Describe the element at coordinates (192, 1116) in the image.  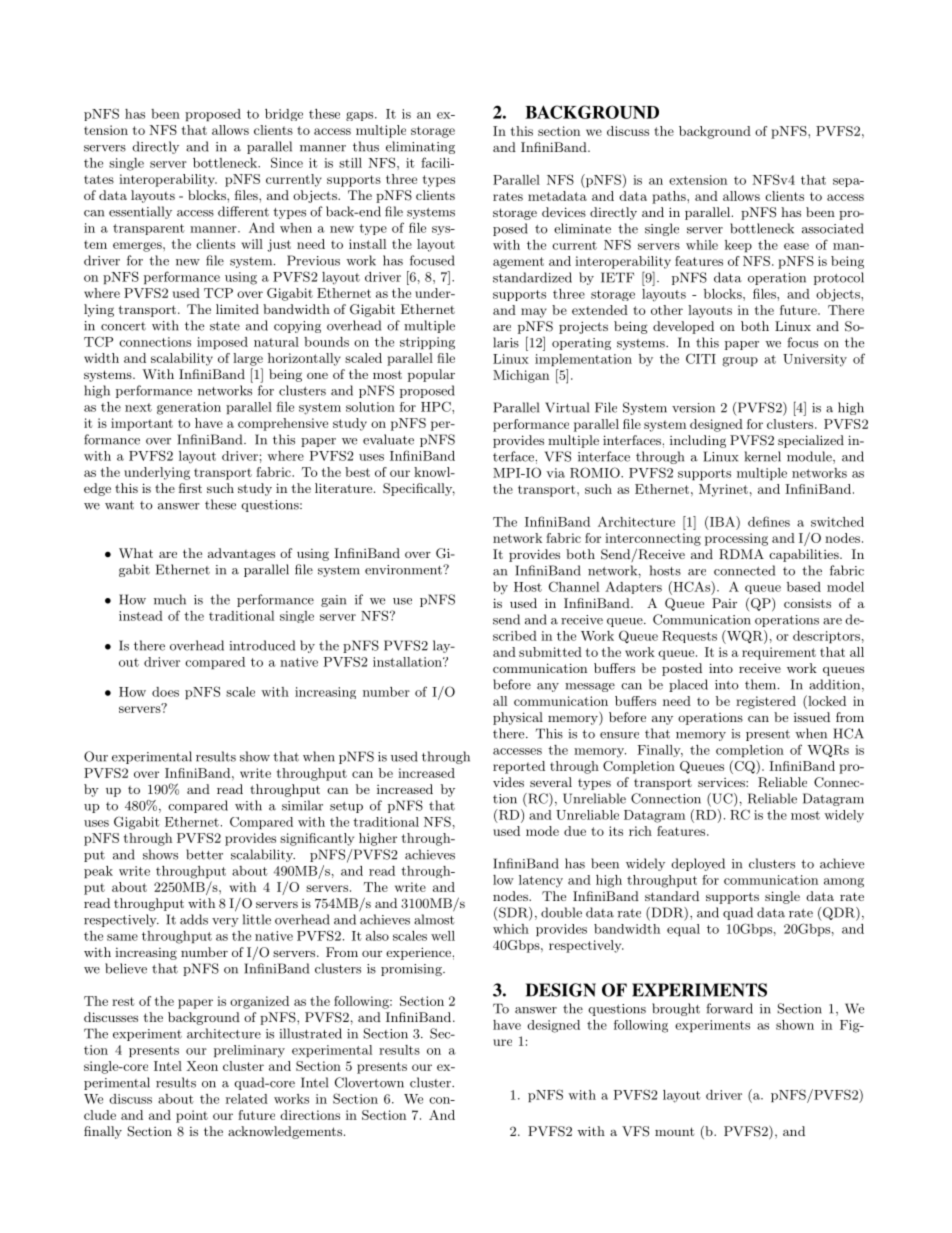
I see `point` at that location.
